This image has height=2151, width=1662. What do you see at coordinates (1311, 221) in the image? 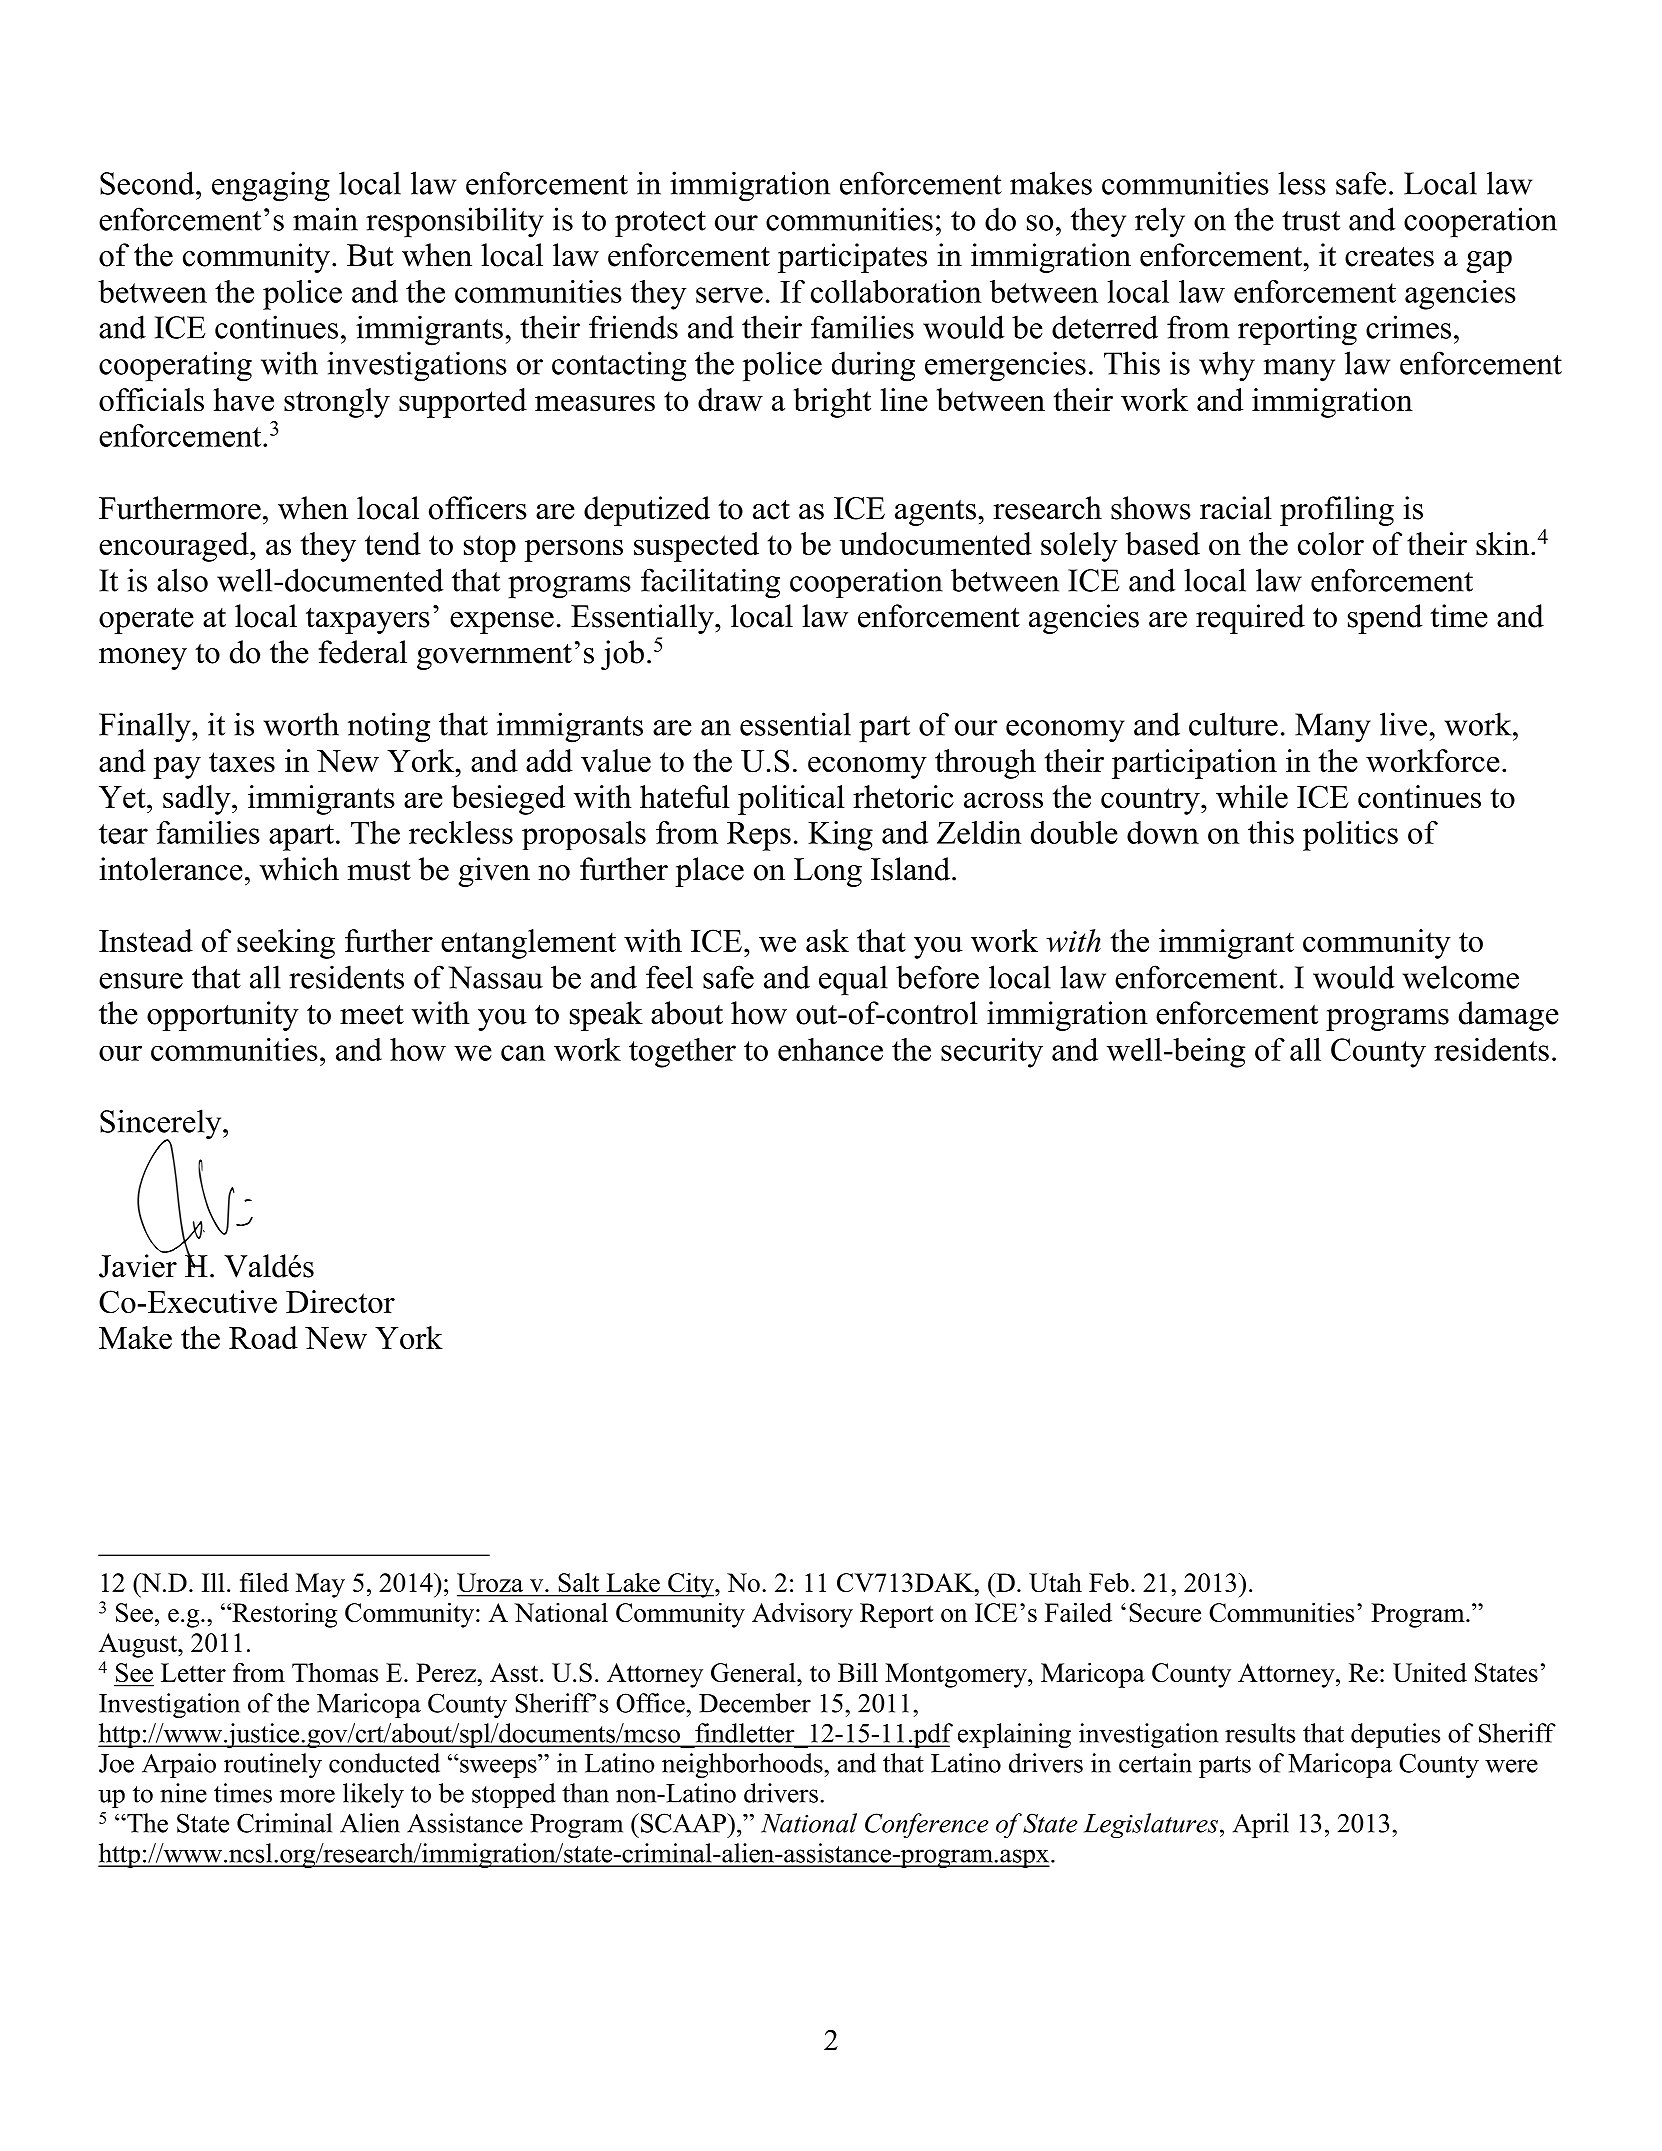
I see `trust` at bounding box center [1311, 221].
